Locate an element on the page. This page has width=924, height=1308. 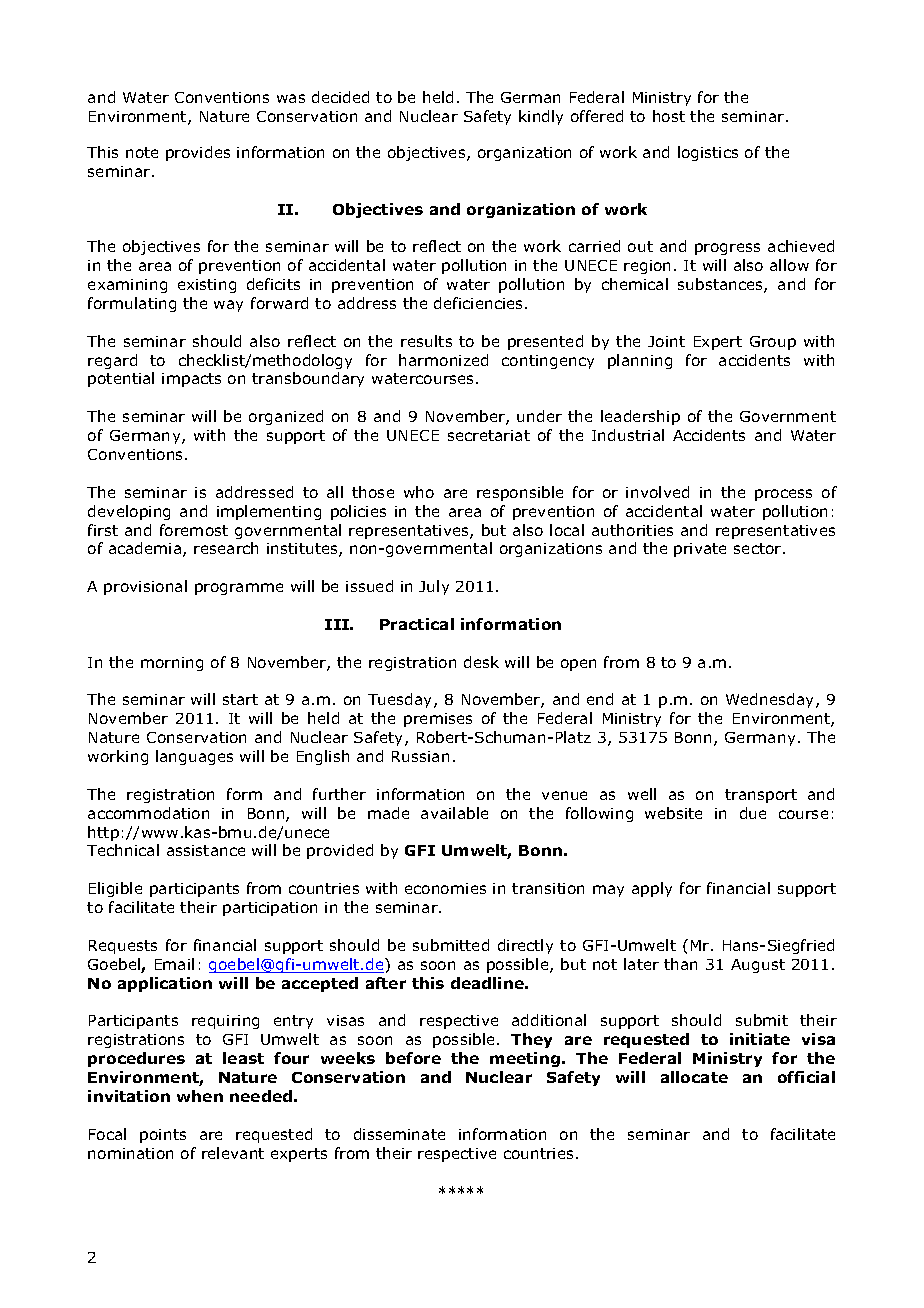
private is located at coordinates (700, 550).
